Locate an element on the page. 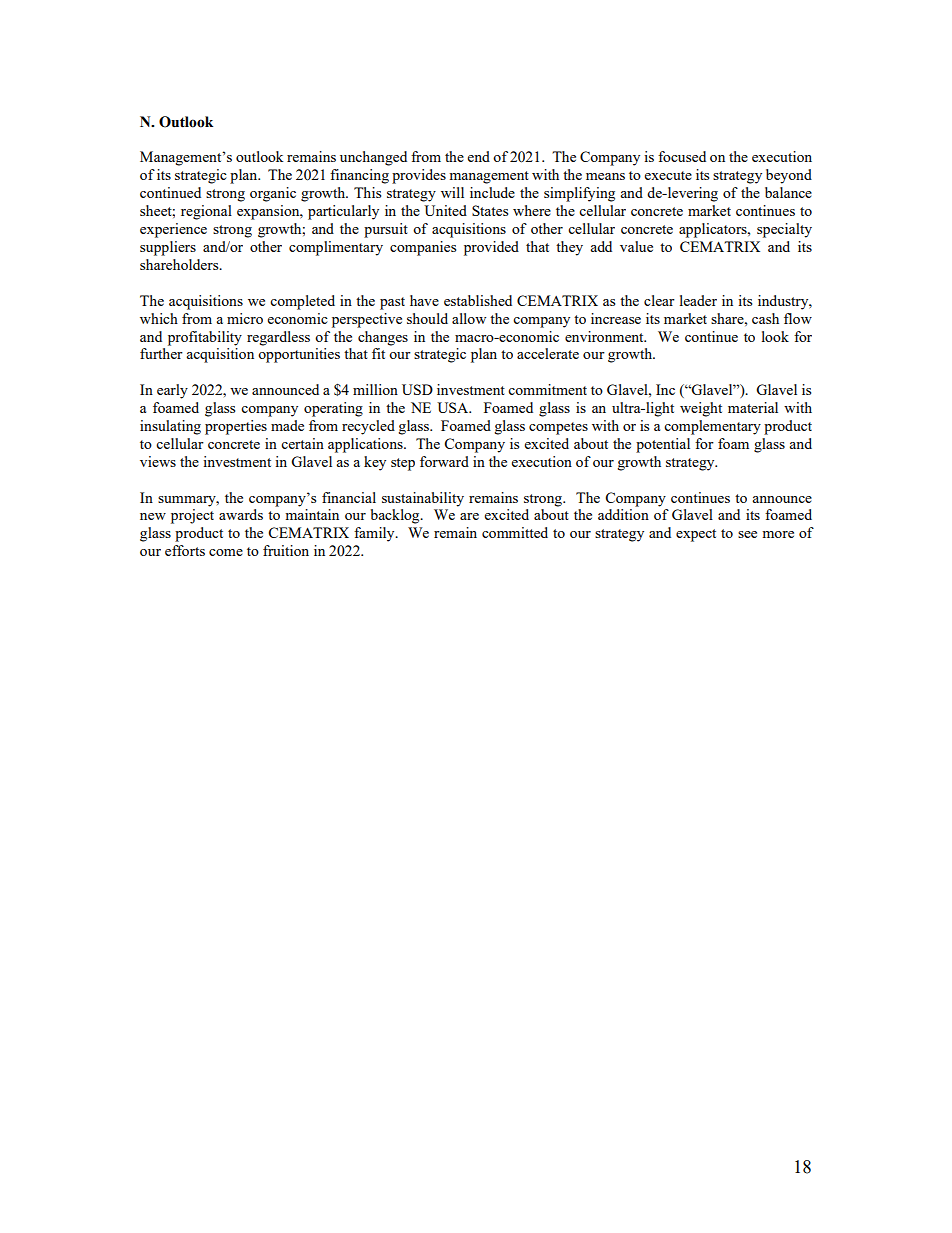 The image size is (952, 1233). allow is located at coordinates (469, 318).
